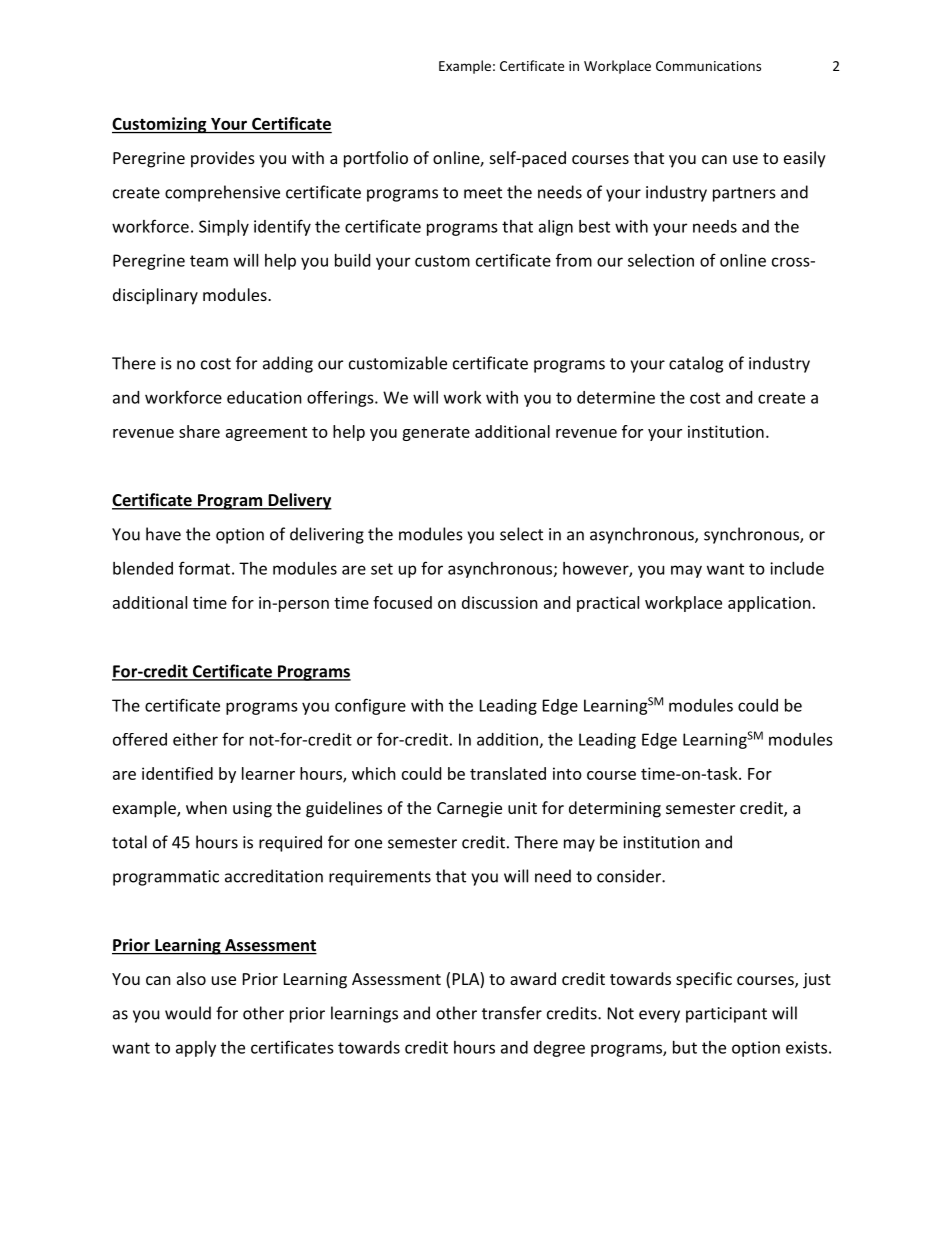  What do you see at coordinates (696, 364) in the page?
I see `catalog` at bounding box center [696, 364].
